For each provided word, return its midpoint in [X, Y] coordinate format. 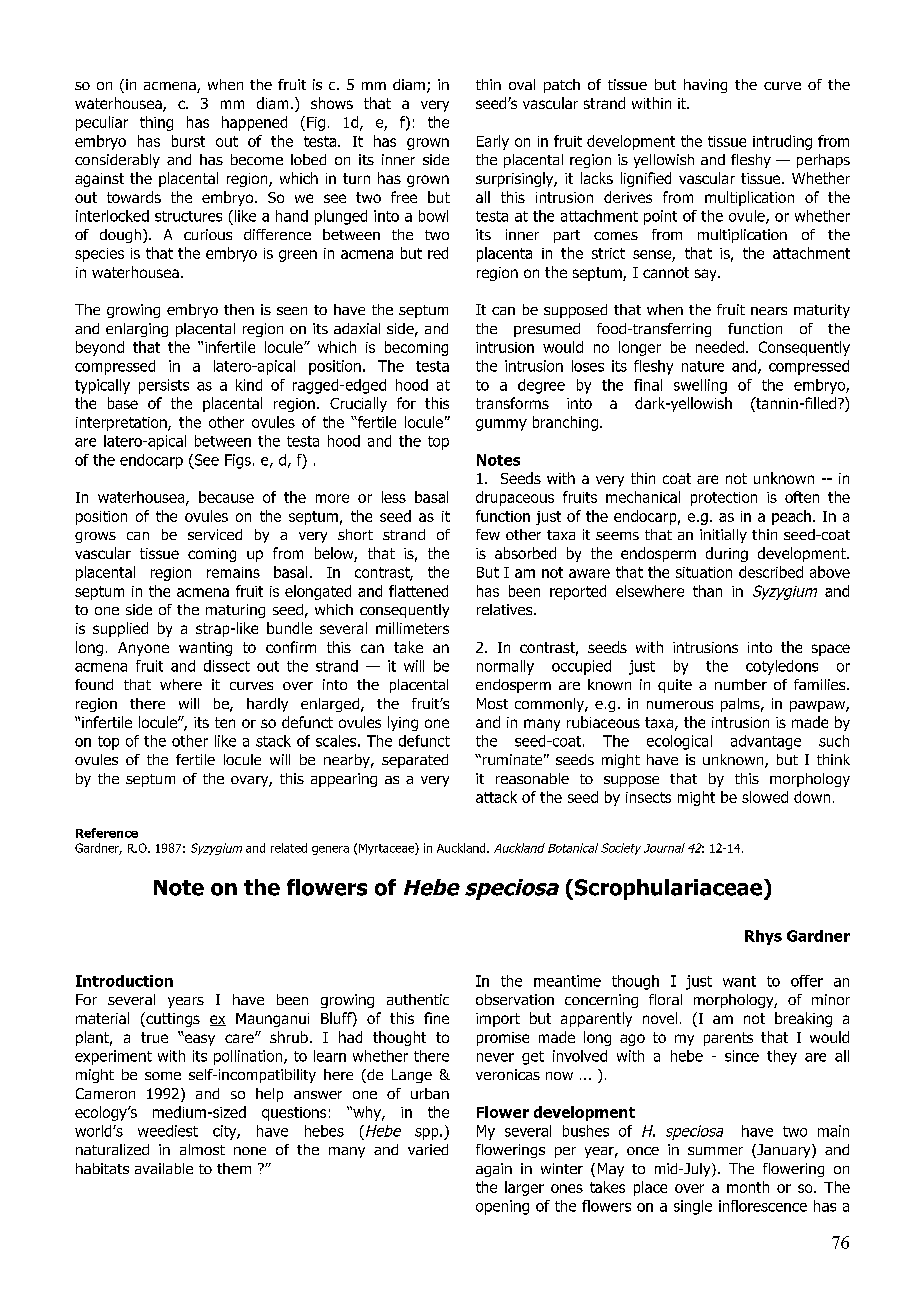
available [164, 1168]
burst [188, 141]
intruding [782, 142]
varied [428, 1149]
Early [493, 142]
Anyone [143, 649]
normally [505, 667]
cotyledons [782, 667]
